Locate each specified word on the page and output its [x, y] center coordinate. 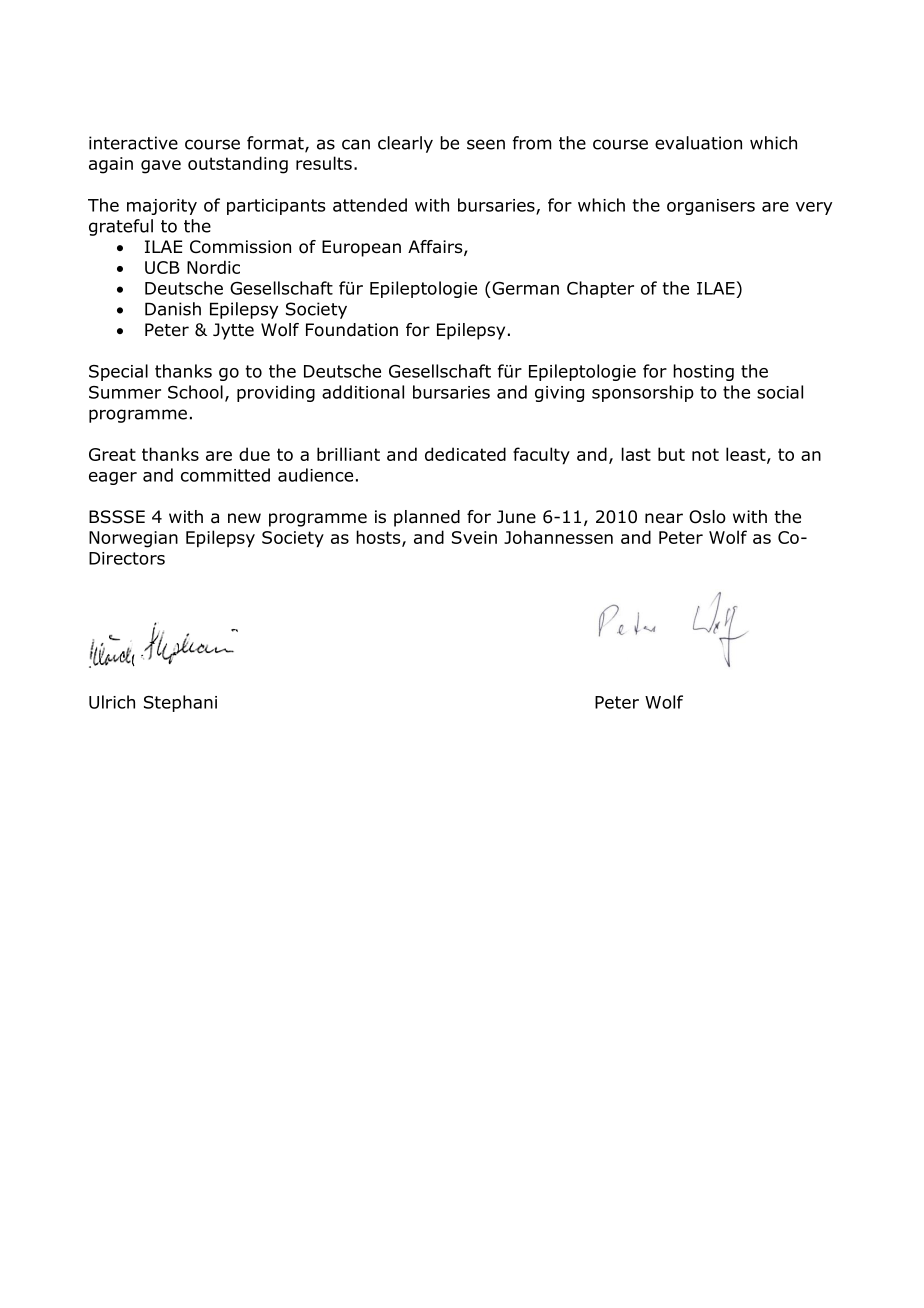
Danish [173, 309]
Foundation [352, 330]
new [244, 518]
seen [486, 144]
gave [161, 167]
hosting [703, 372]
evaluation [698, 143]
